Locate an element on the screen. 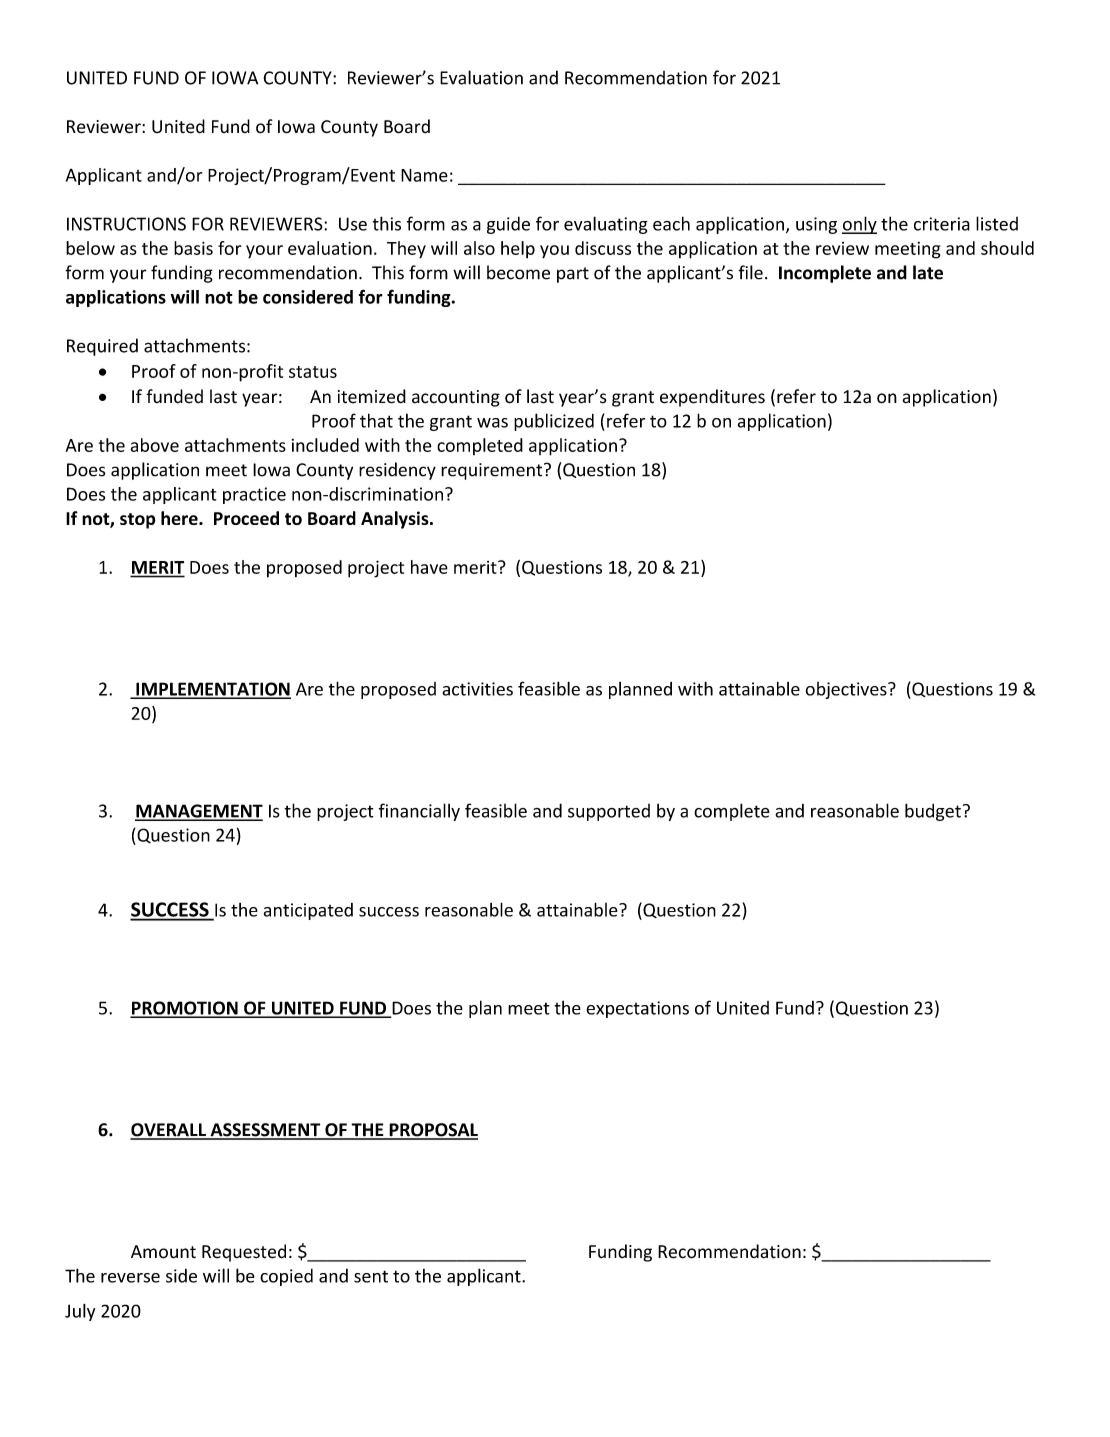 Image resolution: width=1110 pixels, height=1437 pixels. only is located at coordinates (859, 225).
